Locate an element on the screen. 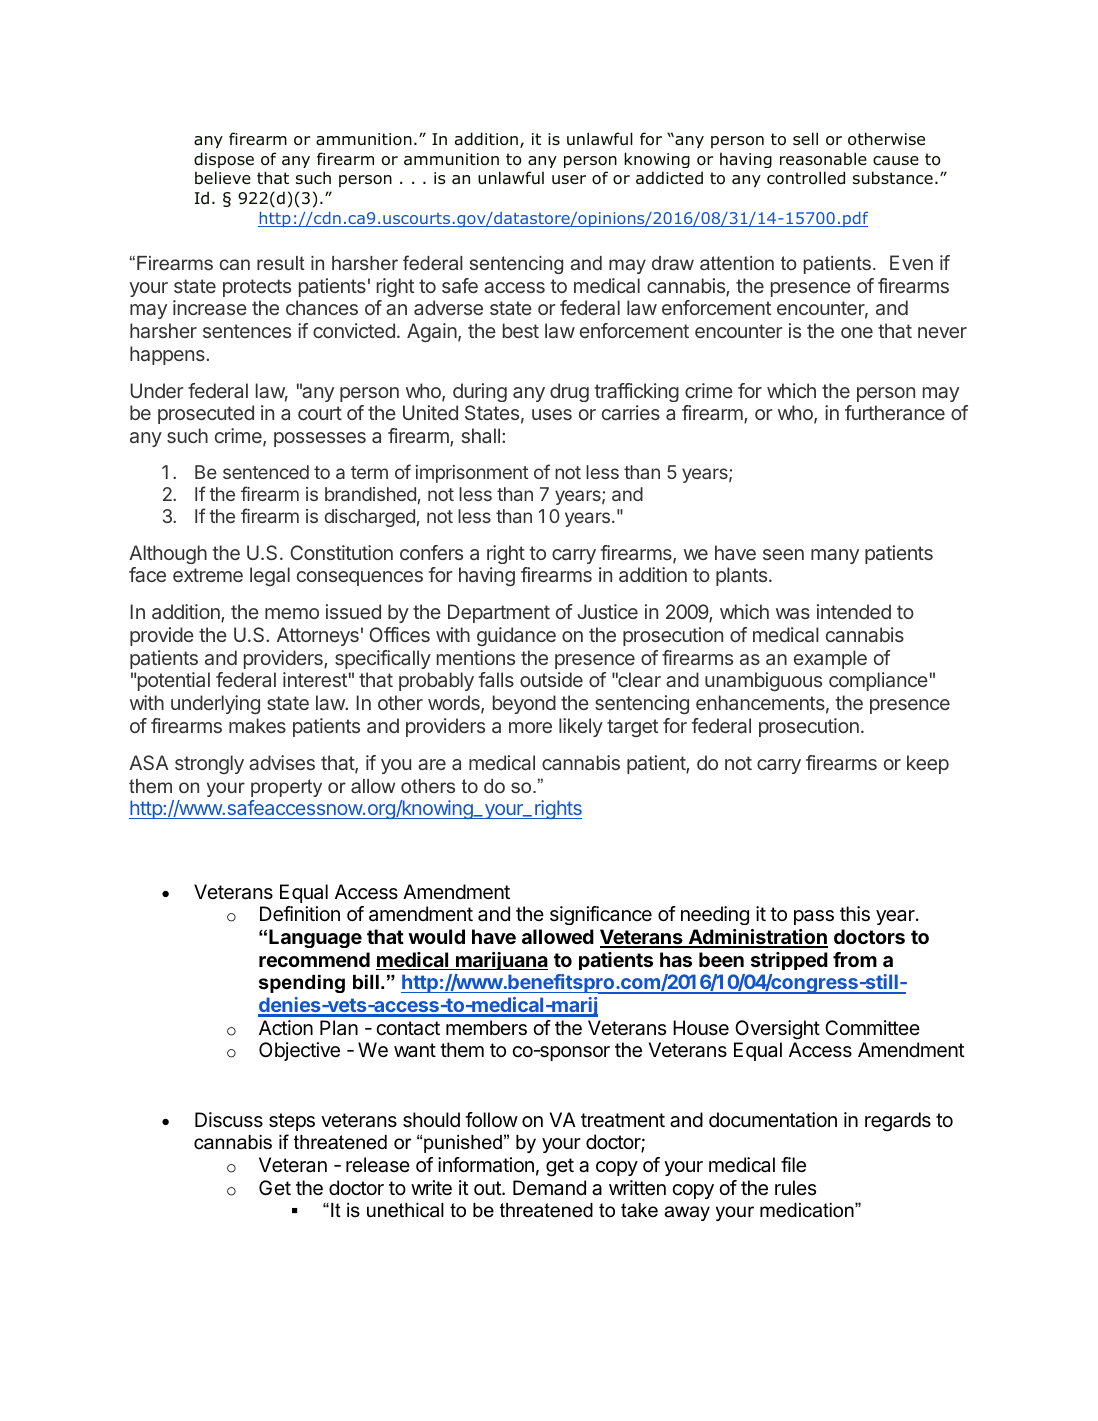  property is located at coordinates (286, 788).
